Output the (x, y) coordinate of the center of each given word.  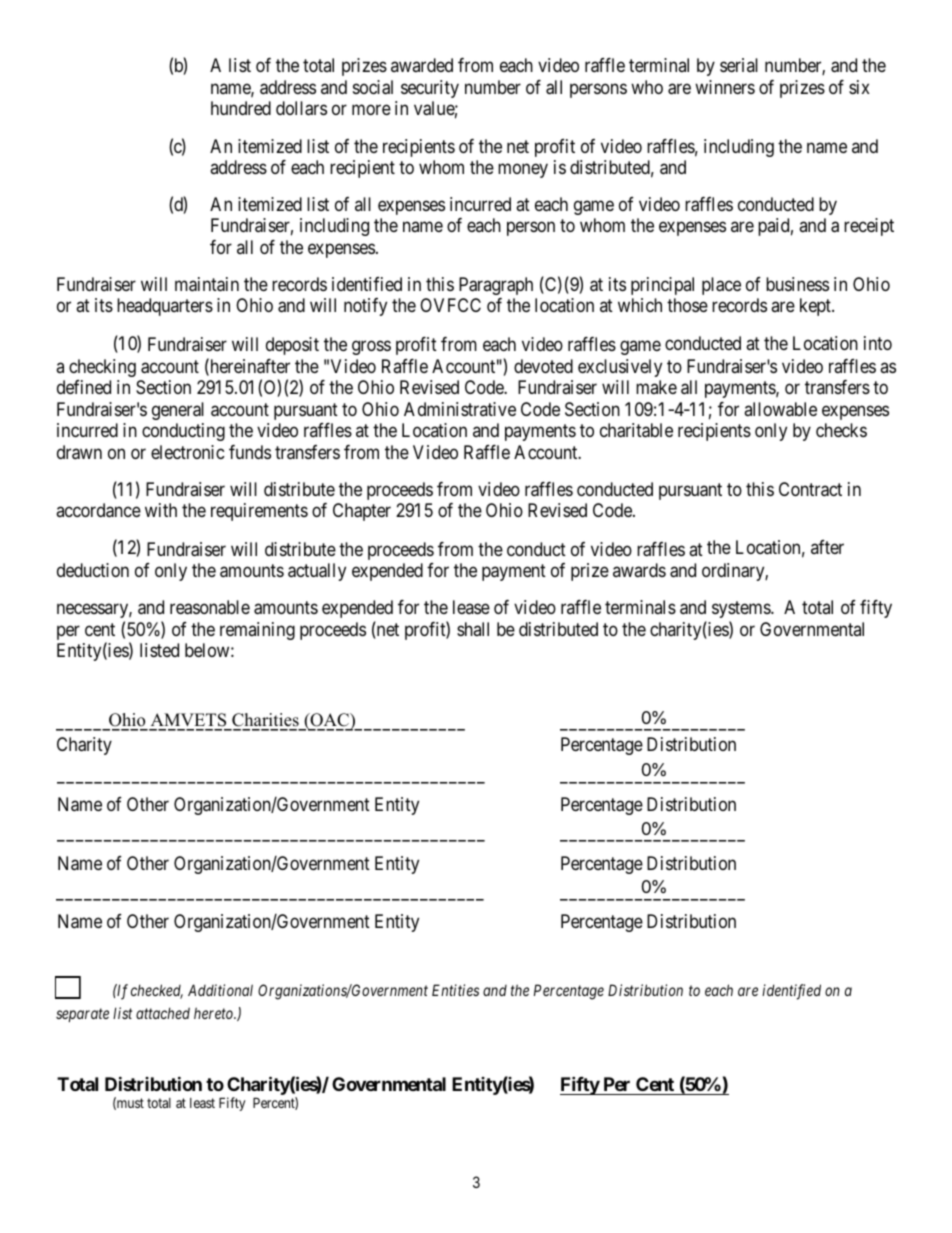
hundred (241, 108)
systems (742, 609)
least (202, 1103)
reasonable (210, 607)
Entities (455, 990)
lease (471, 607)
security (430, 89)
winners (725, 87)
